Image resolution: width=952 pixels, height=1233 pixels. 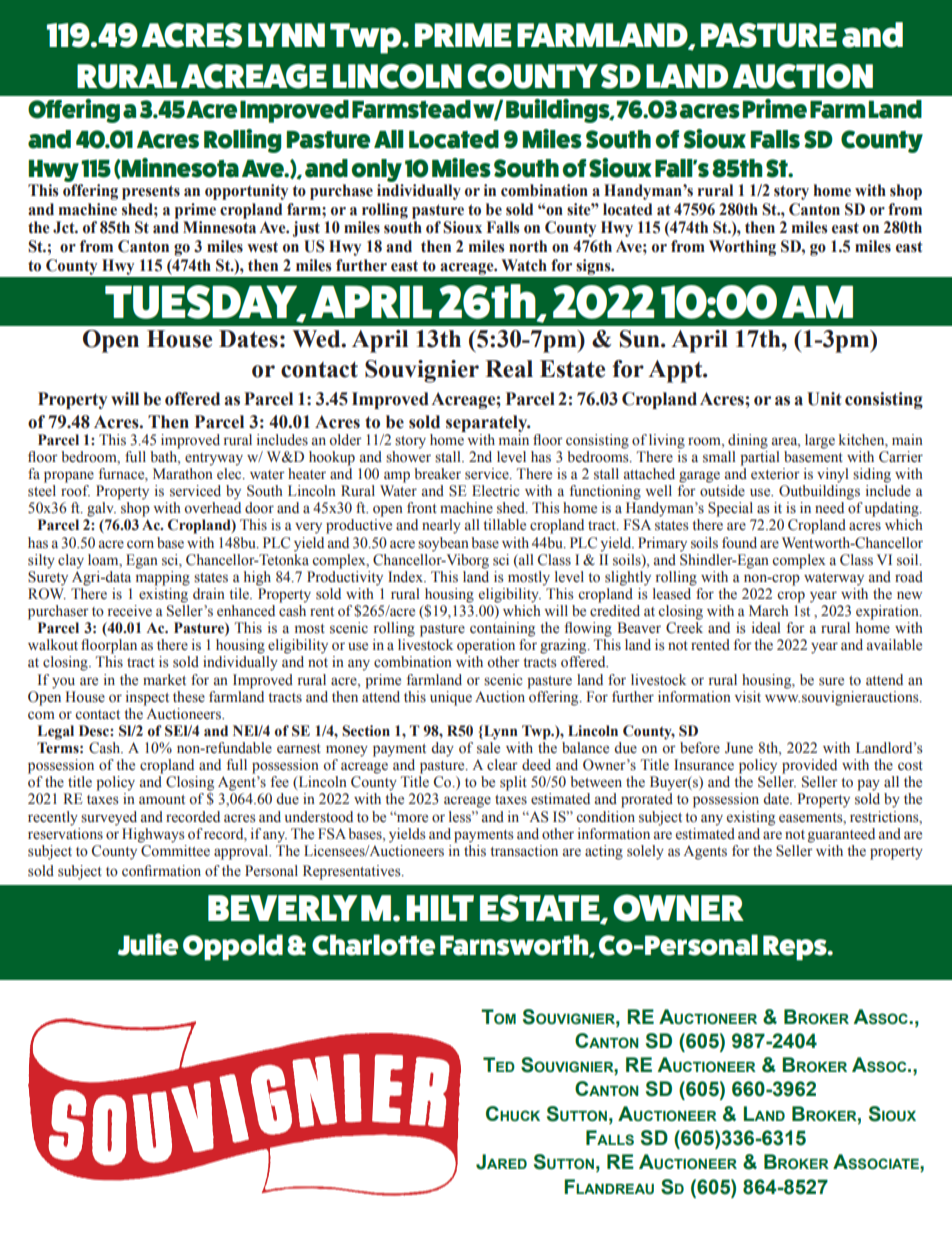 I want to click on Reps, so click(x=796, y=948).
